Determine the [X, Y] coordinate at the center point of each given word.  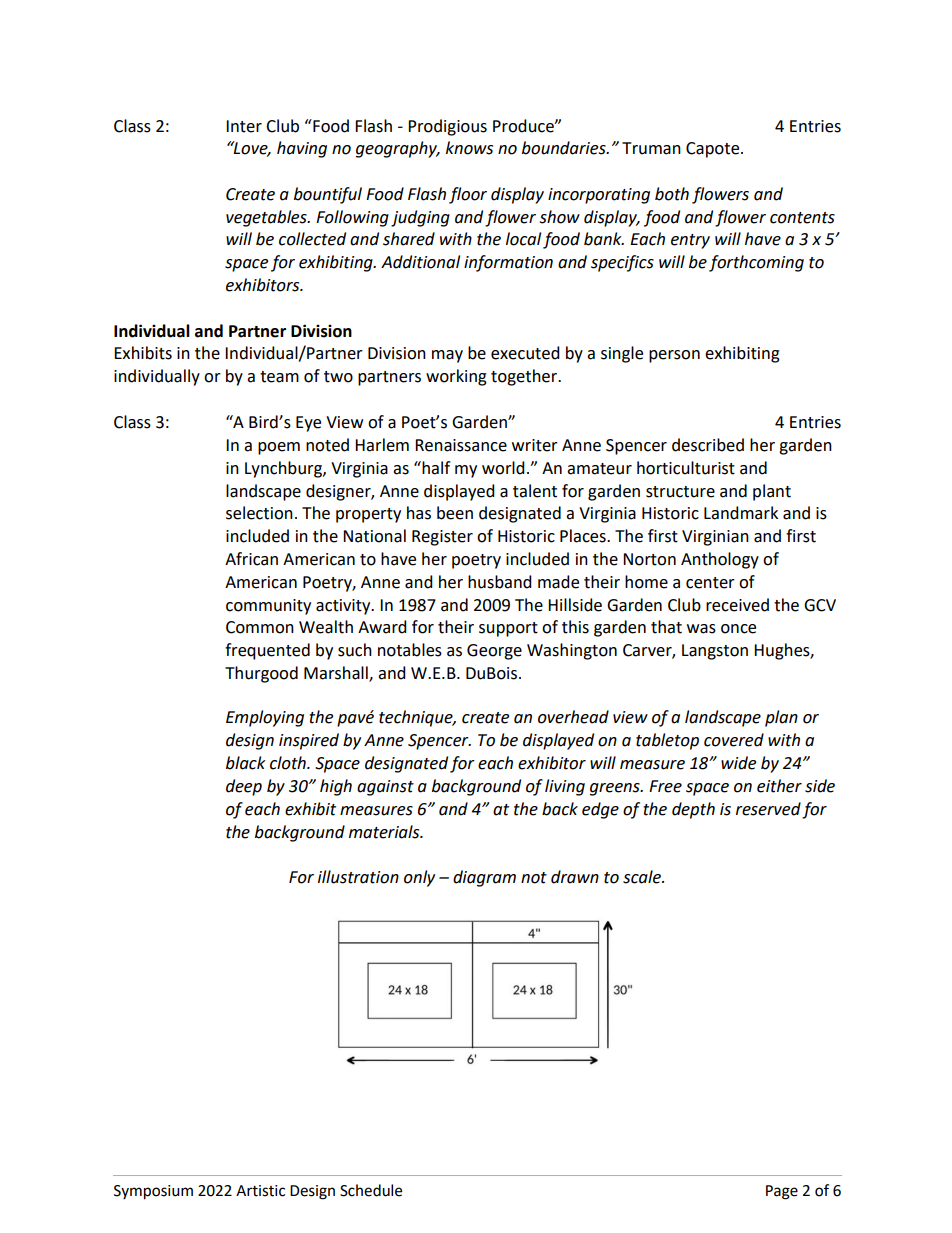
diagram [484, 878]
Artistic [260, 1191]
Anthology [720, 560]
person [674, 356]
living [565, 787]
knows [469, 148]
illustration [358, 877]
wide [738, 763]
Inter [244, 126]
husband [500, 582]
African [251, 559]
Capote [714, 150]
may [447, 356]
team [279, 377]
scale [643, 877]
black [246, 763]
